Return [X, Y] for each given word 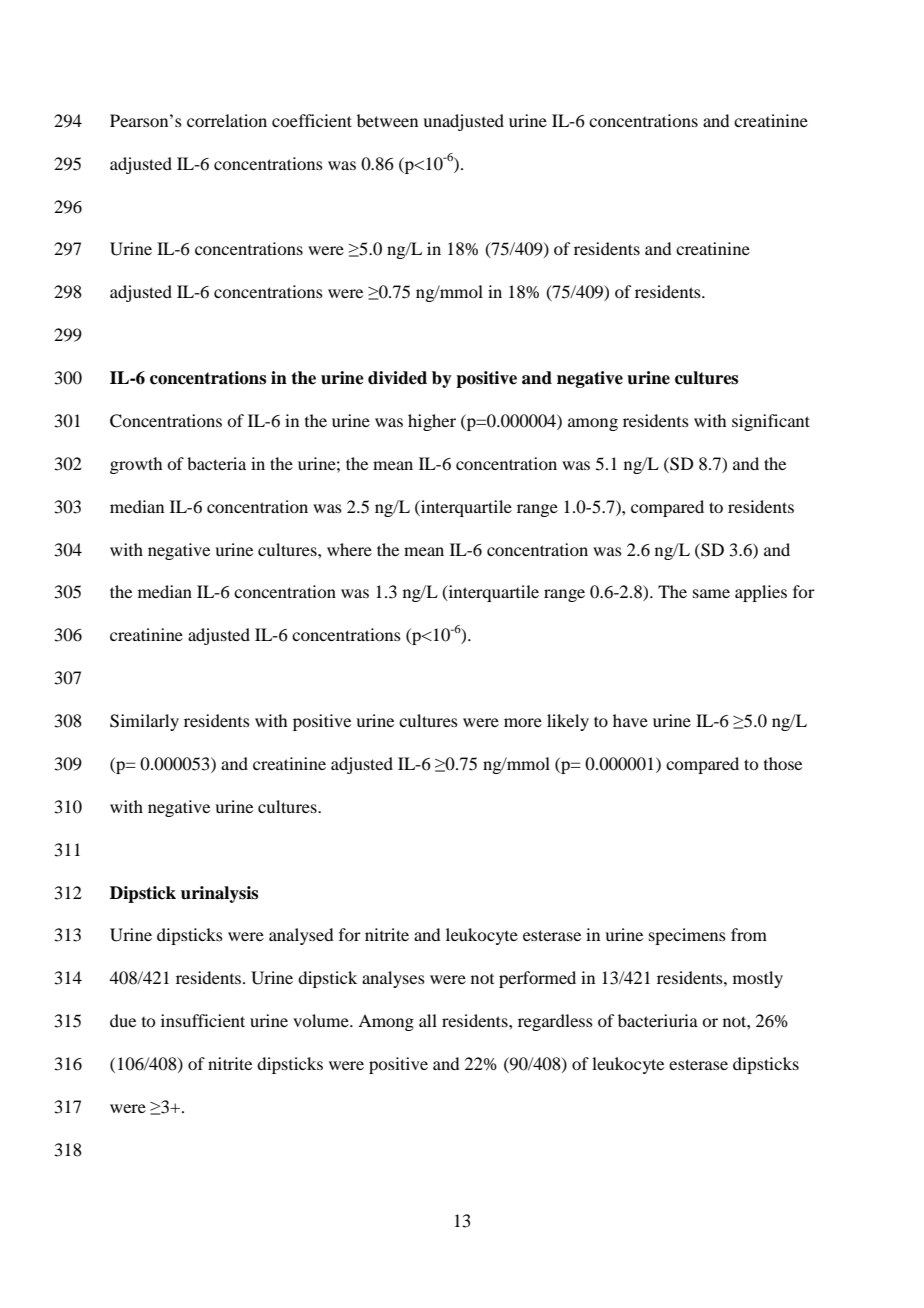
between [387, 120]
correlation [227, 120]
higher [432, 422]
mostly [758, 979]
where [349, 549]
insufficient [203, 1020]
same [711, 593]
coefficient [312, 120]
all [428, 1020]
